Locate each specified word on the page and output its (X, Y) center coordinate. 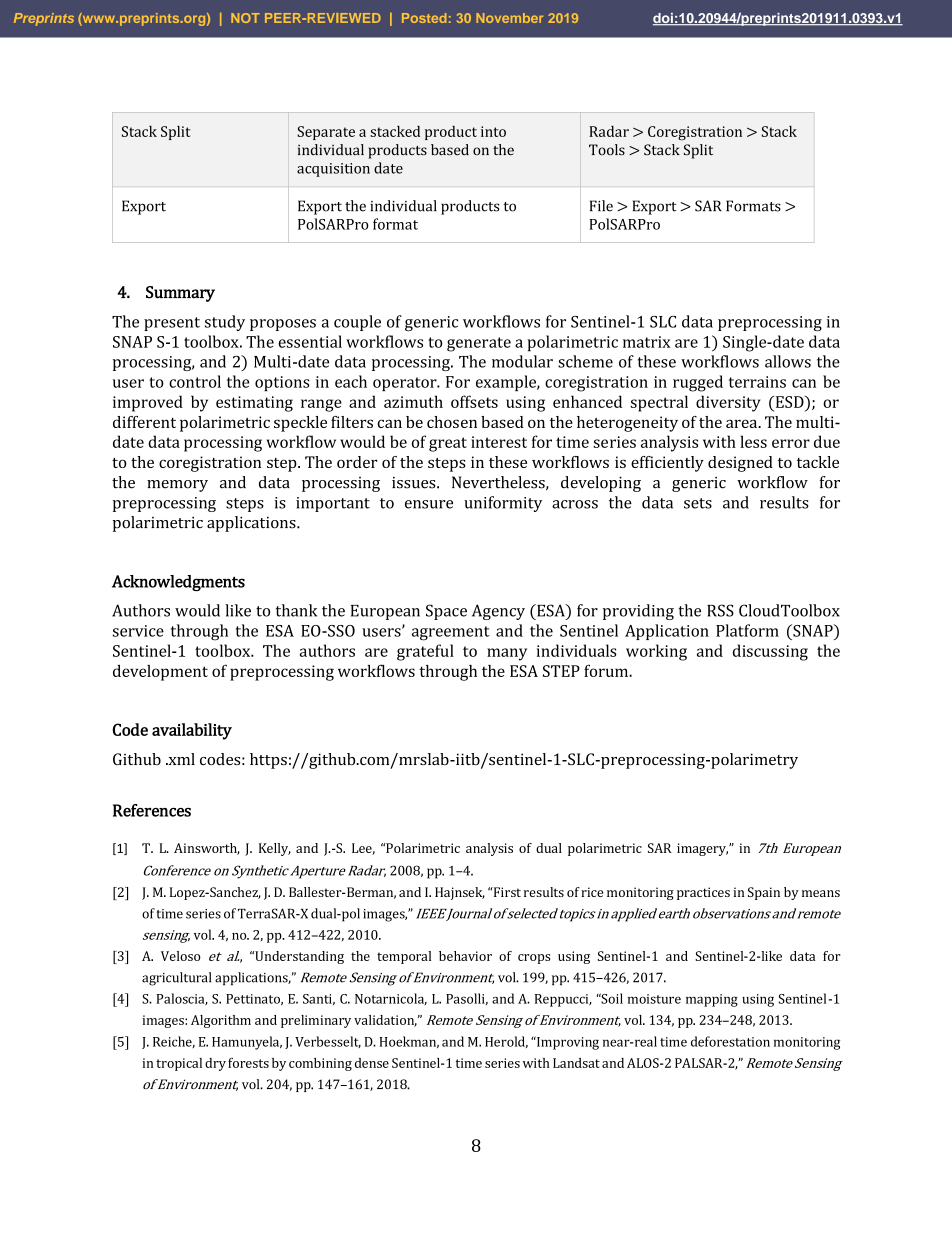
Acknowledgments (178, 583)
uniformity (503, 504)
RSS (720, 610)
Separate (326, 133)
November (509, 18)
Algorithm (221, 1021)
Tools (607, 150)
